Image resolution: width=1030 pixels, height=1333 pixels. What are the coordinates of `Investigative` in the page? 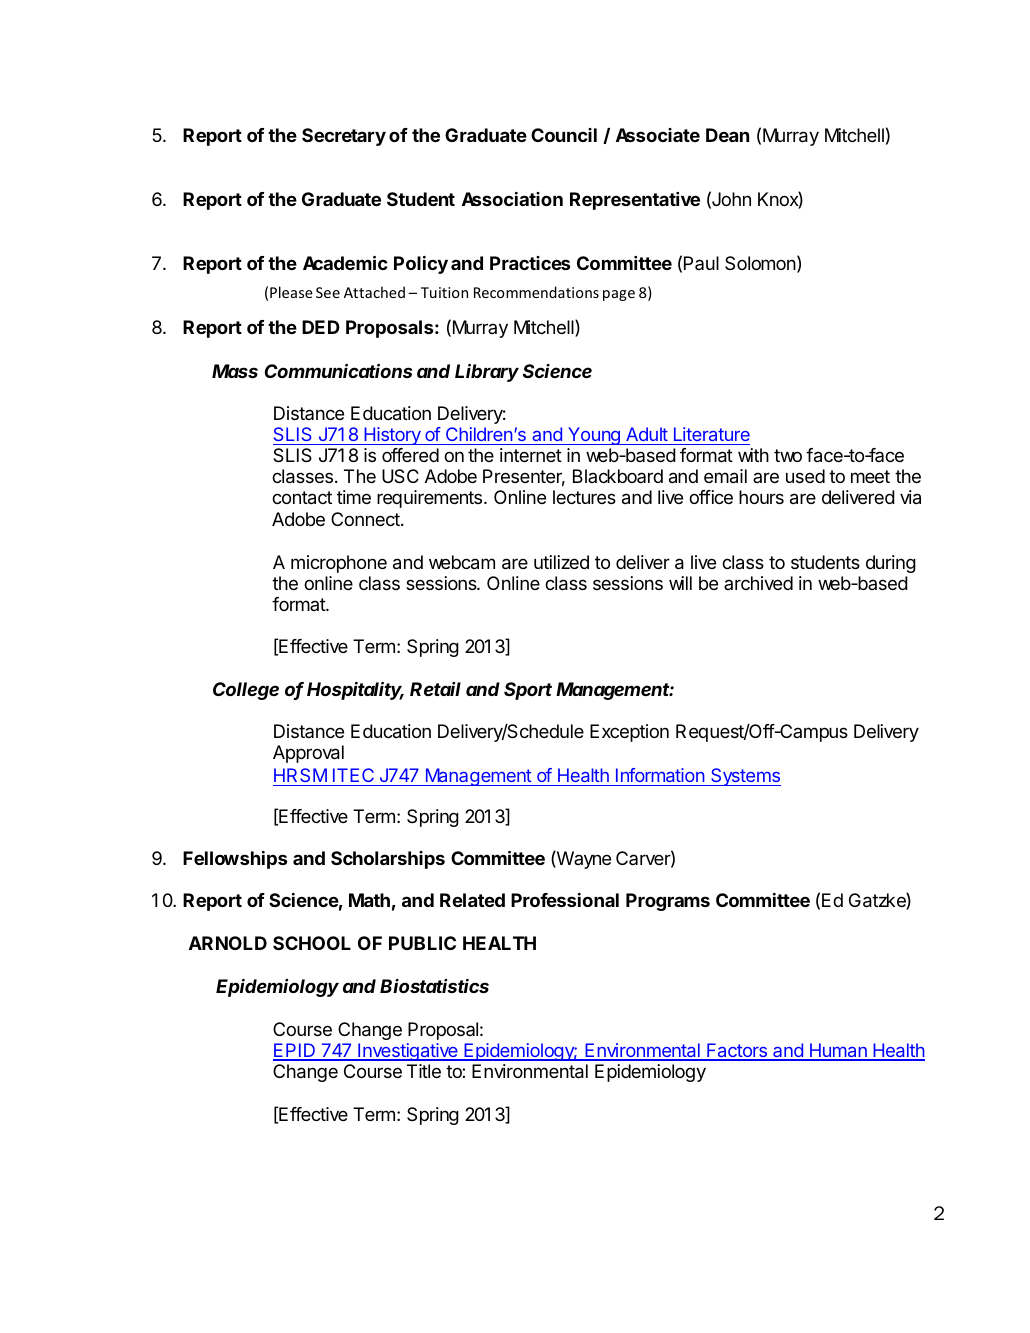 It's located at (408, 1052).
